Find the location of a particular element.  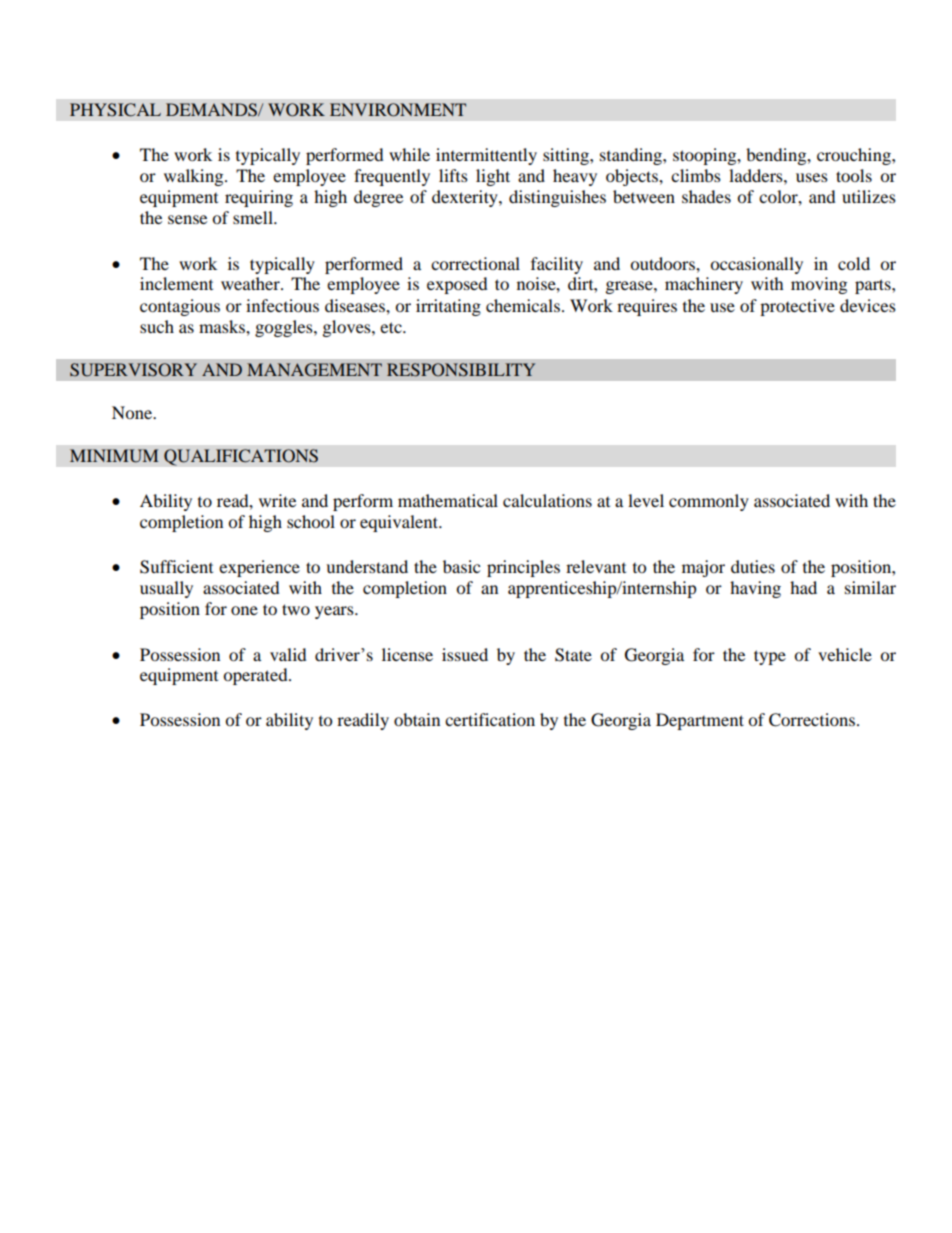

None is located at coordinates (133, 412).
